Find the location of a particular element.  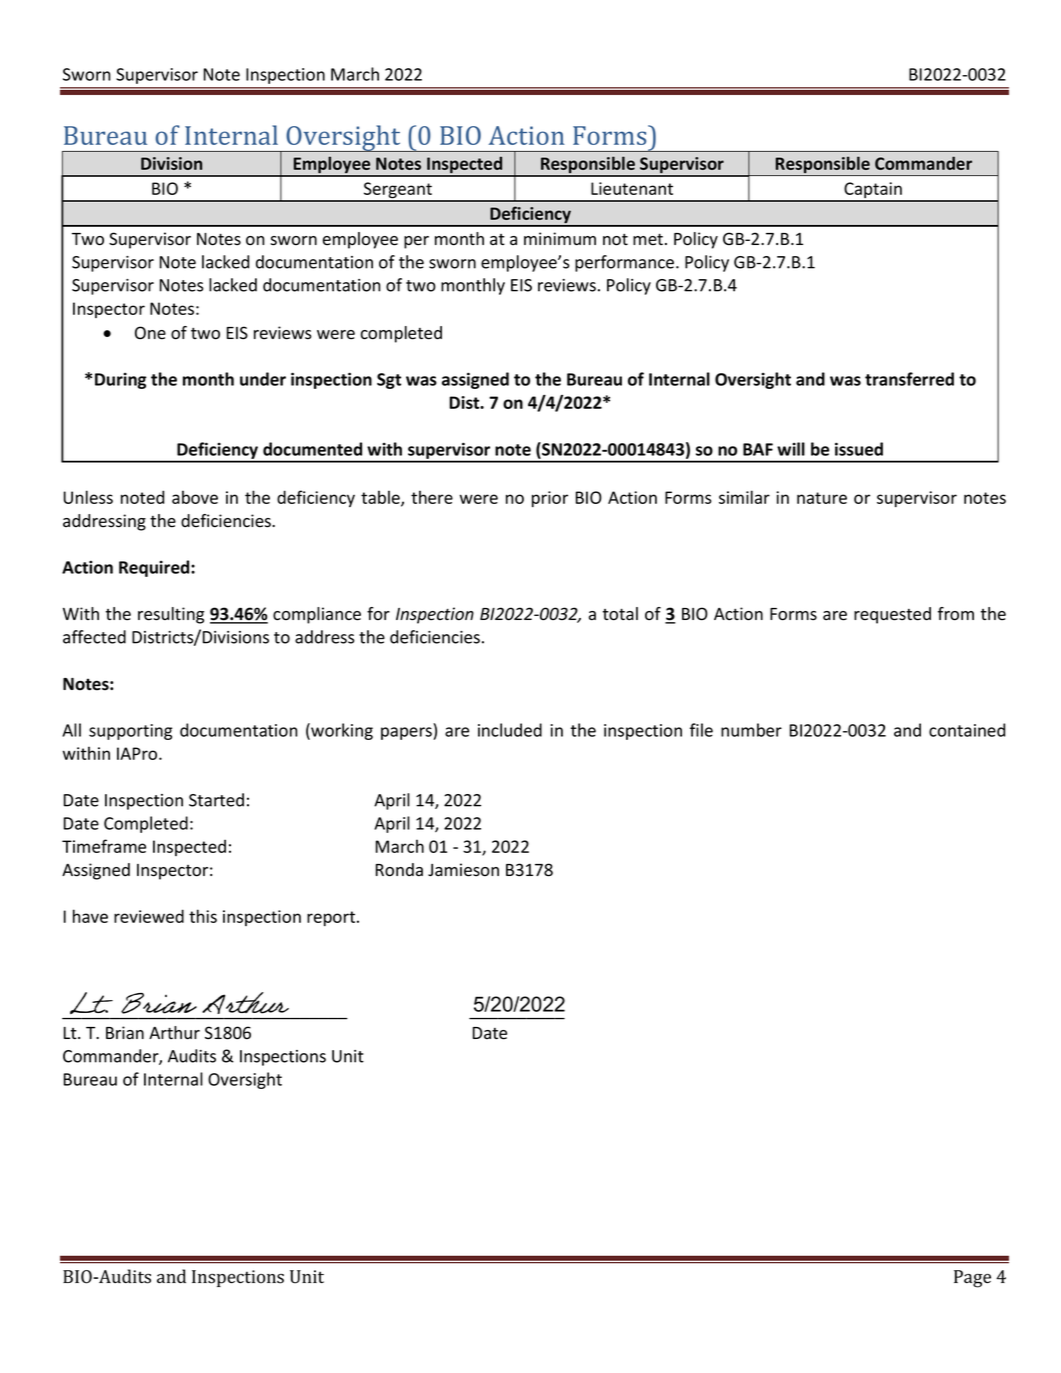

requested is located at coordinates (892, 615).
